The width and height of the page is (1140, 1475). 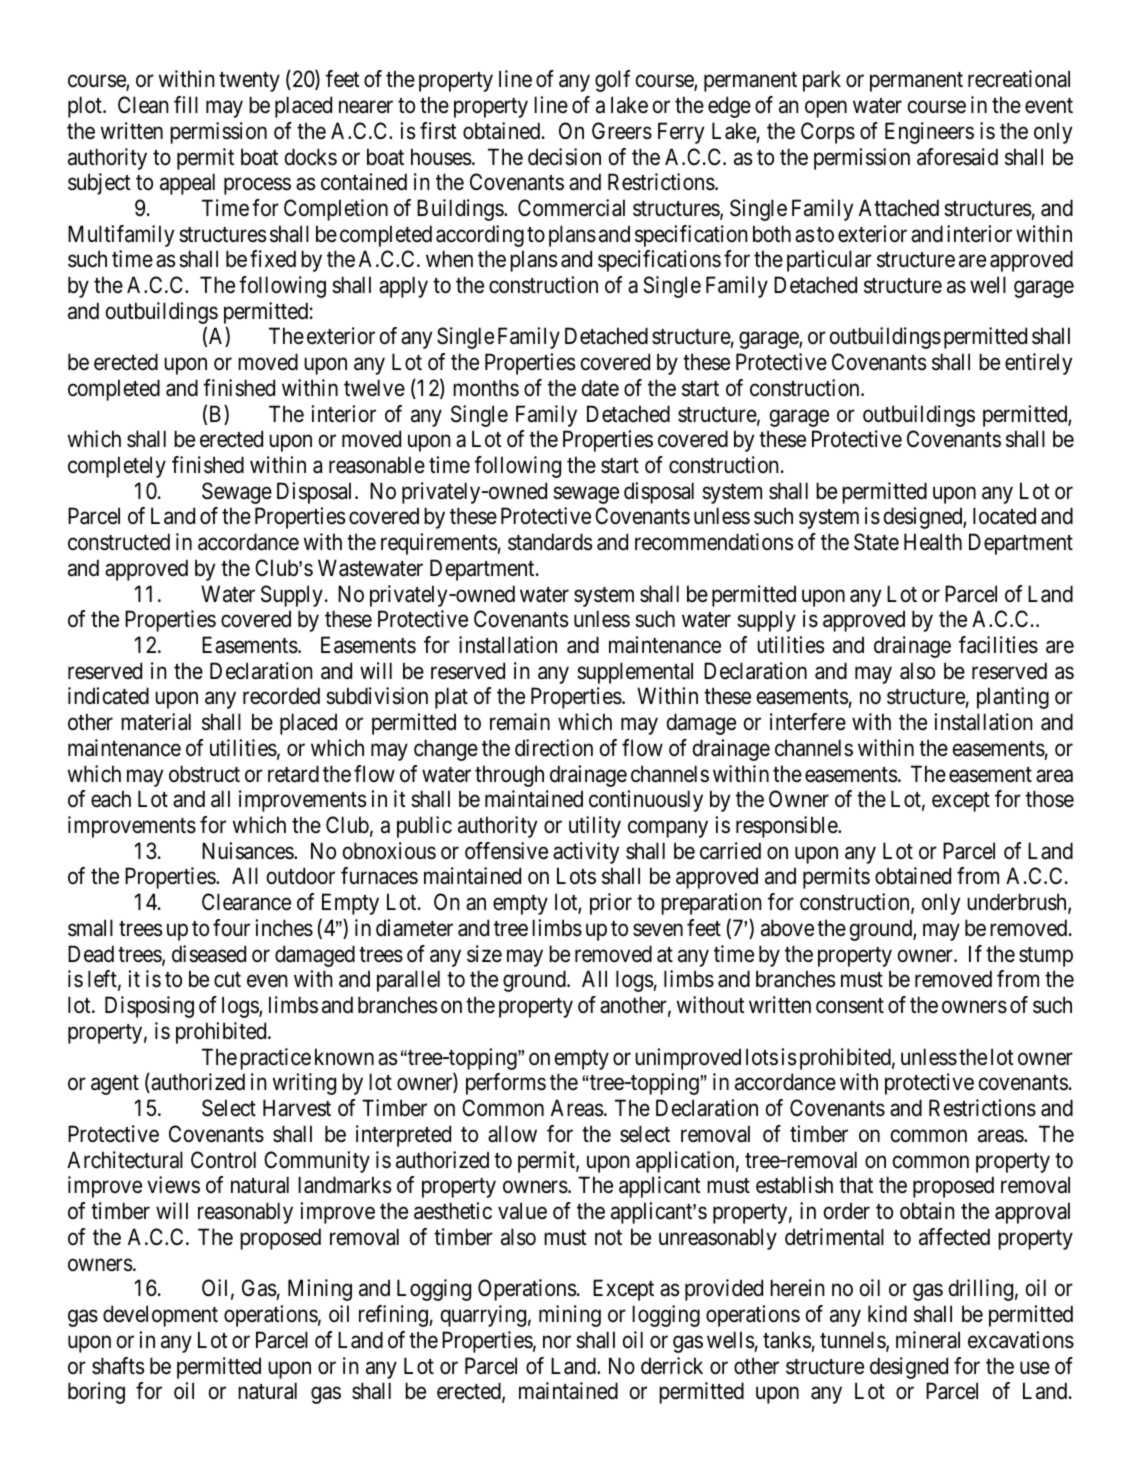 What do you see at coordinates (160, 1316) in the page?
I see `development` at bounding box center [160, 1316].
